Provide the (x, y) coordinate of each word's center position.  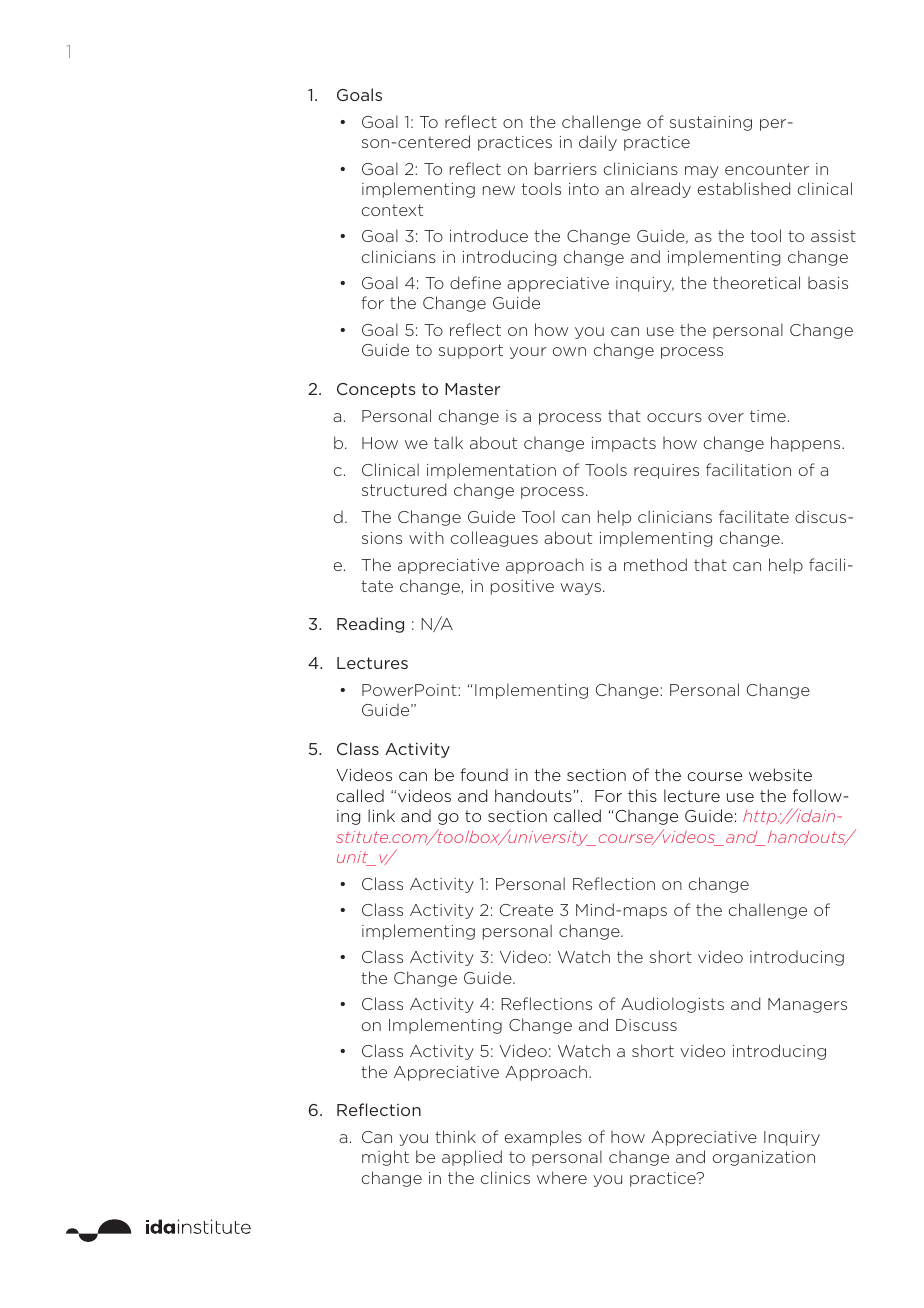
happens (807, 444)
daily (598, 143)
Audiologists (672, 1005)
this (642, 795)
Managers (807, 1005)
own (569, 351)
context (392, 210)
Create (526, 910)
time (768, 416)
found (484, 774)
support (471, 351)
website (780, 774)
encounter (767, 169)
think (455, 1136)
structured (404, 489)
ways (581, 589)
